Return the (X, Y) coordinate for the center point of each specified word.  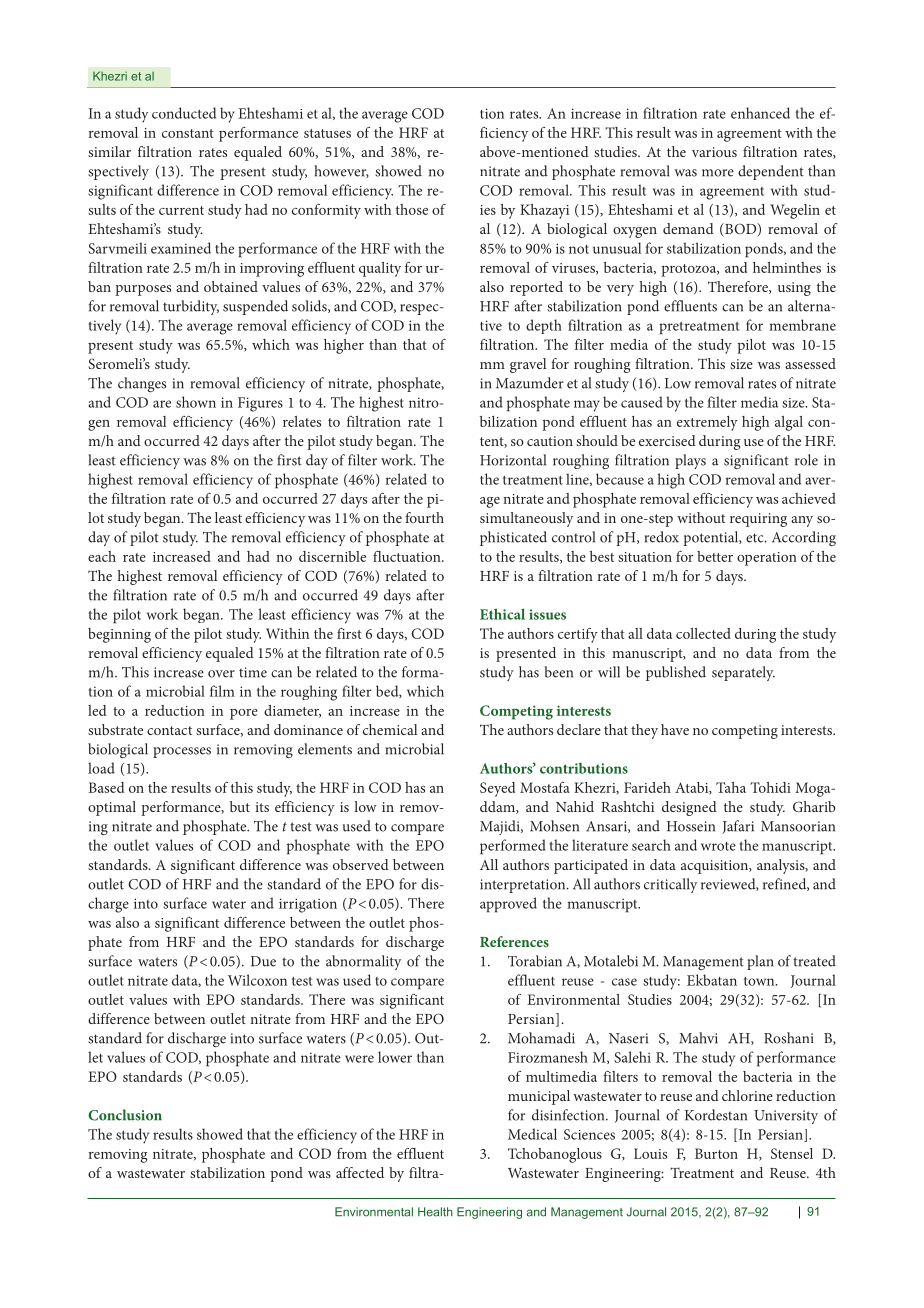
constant (188, 133)
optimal (112, 808)
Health (435, 1212)
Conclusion (125, 1115)
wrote (718, 846)
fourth (424, 517)
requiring (758, 520)
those (412, 209)
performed (513, 847)
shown (196, 402)
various (714, 152)
